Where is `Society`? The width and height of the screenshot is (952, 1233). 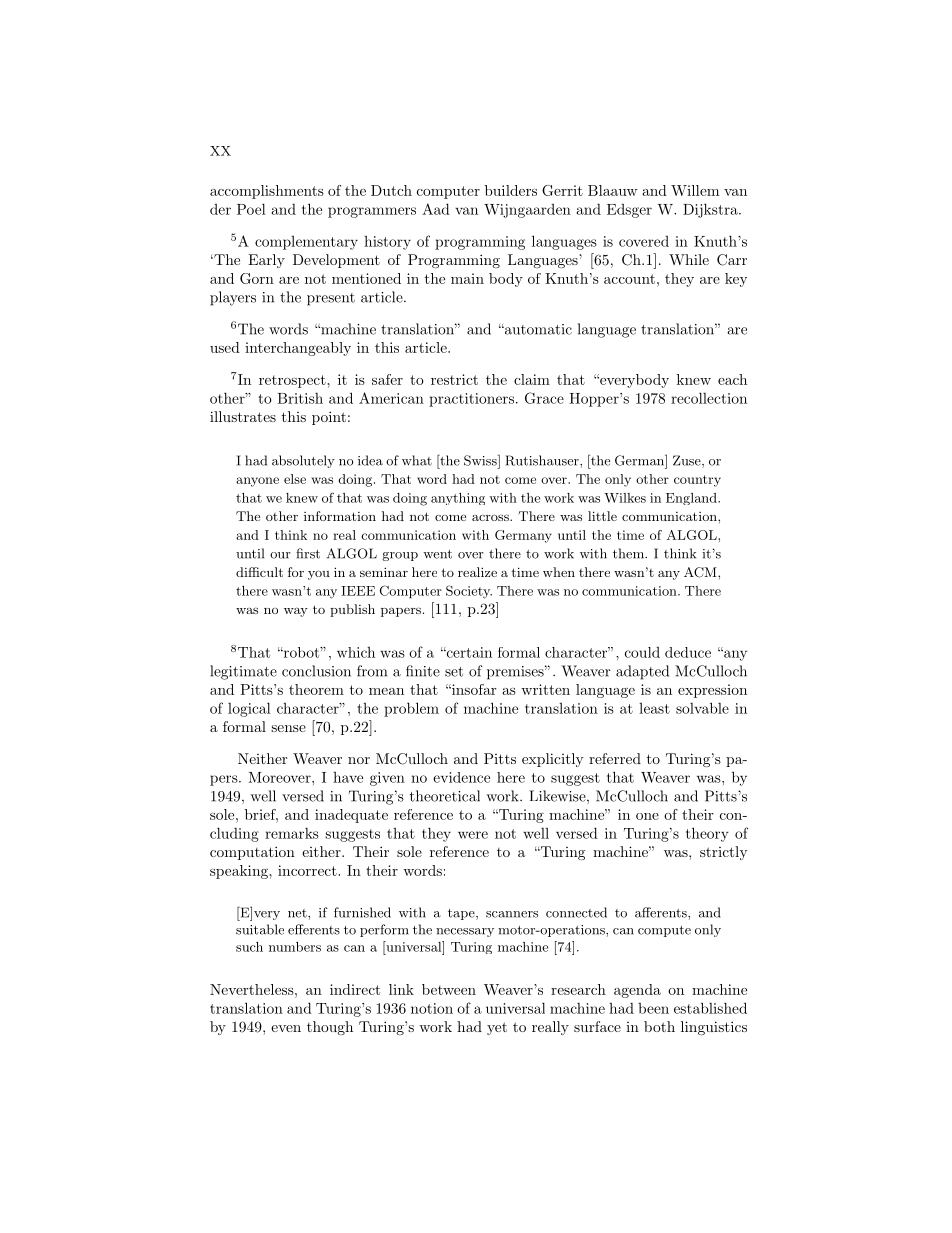 Society is located at coordinates (469, 592).
